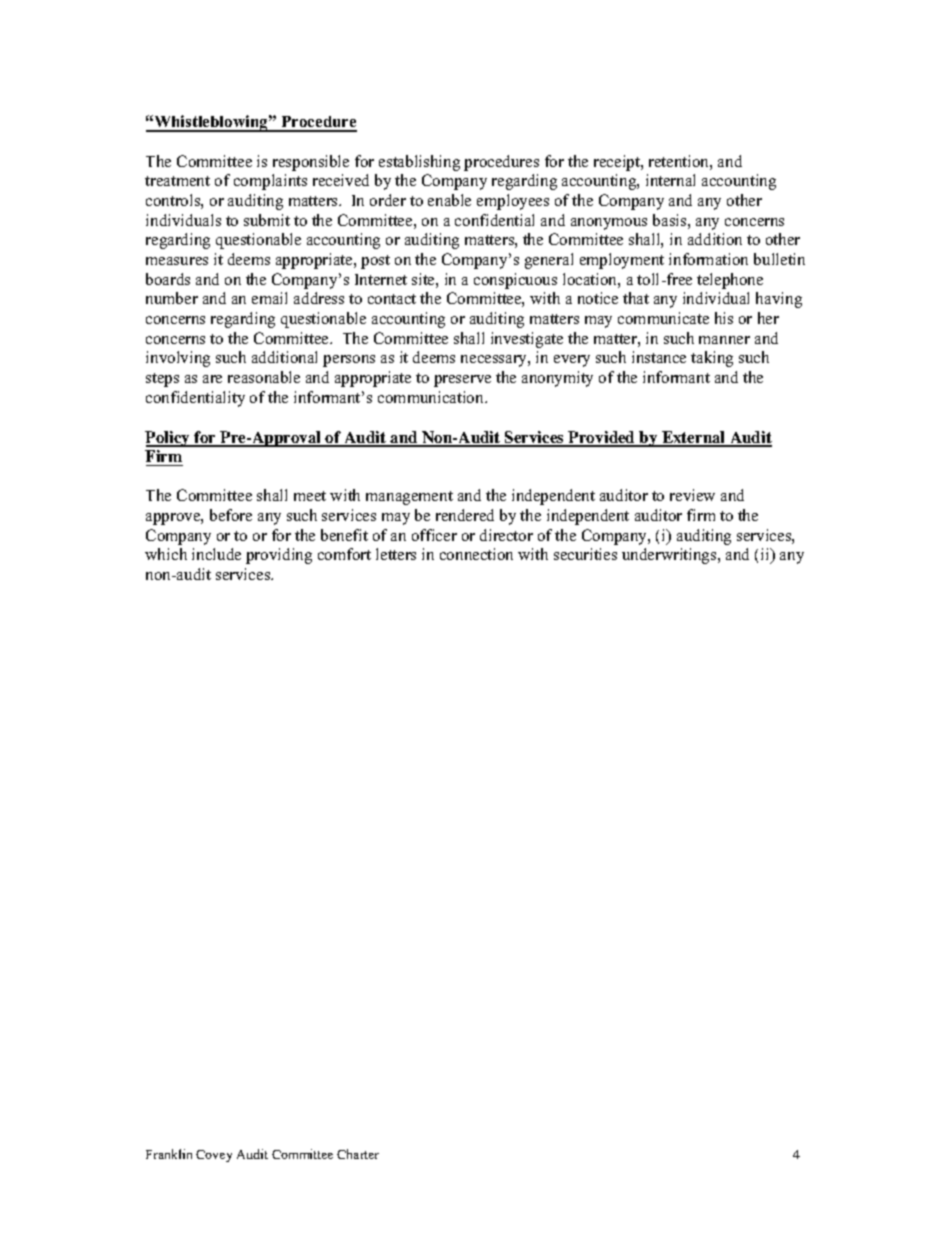  Describe the element at coordinates (585, 554) in the page. I see `securities` at that location.
